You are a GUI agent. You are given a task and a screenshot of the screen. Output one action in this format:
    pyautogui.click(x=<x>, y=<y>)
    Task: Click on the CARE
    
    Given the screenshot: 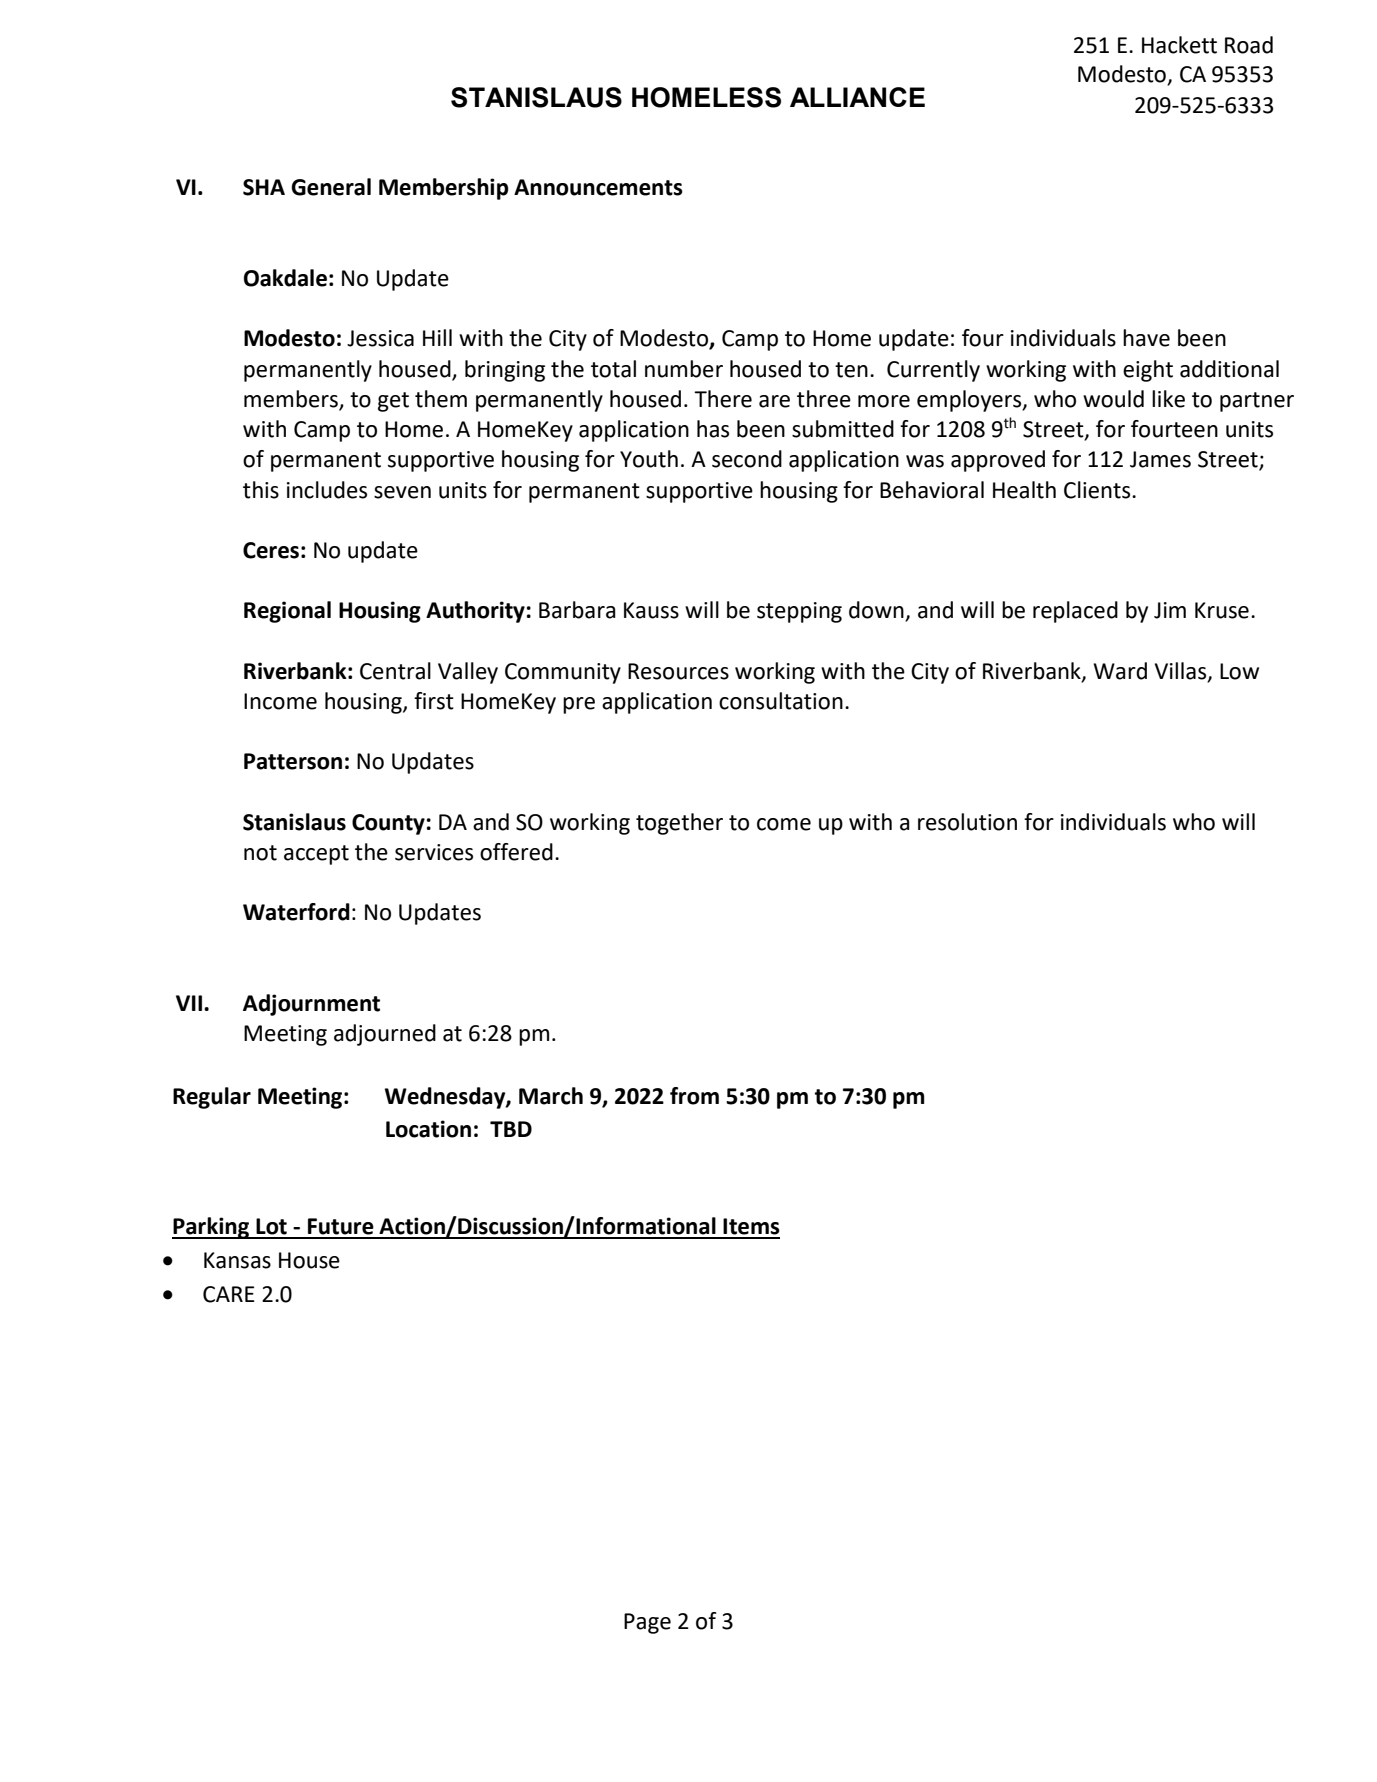 What is the action you would take?
    pyautogui.click(x=229, y=1294)
